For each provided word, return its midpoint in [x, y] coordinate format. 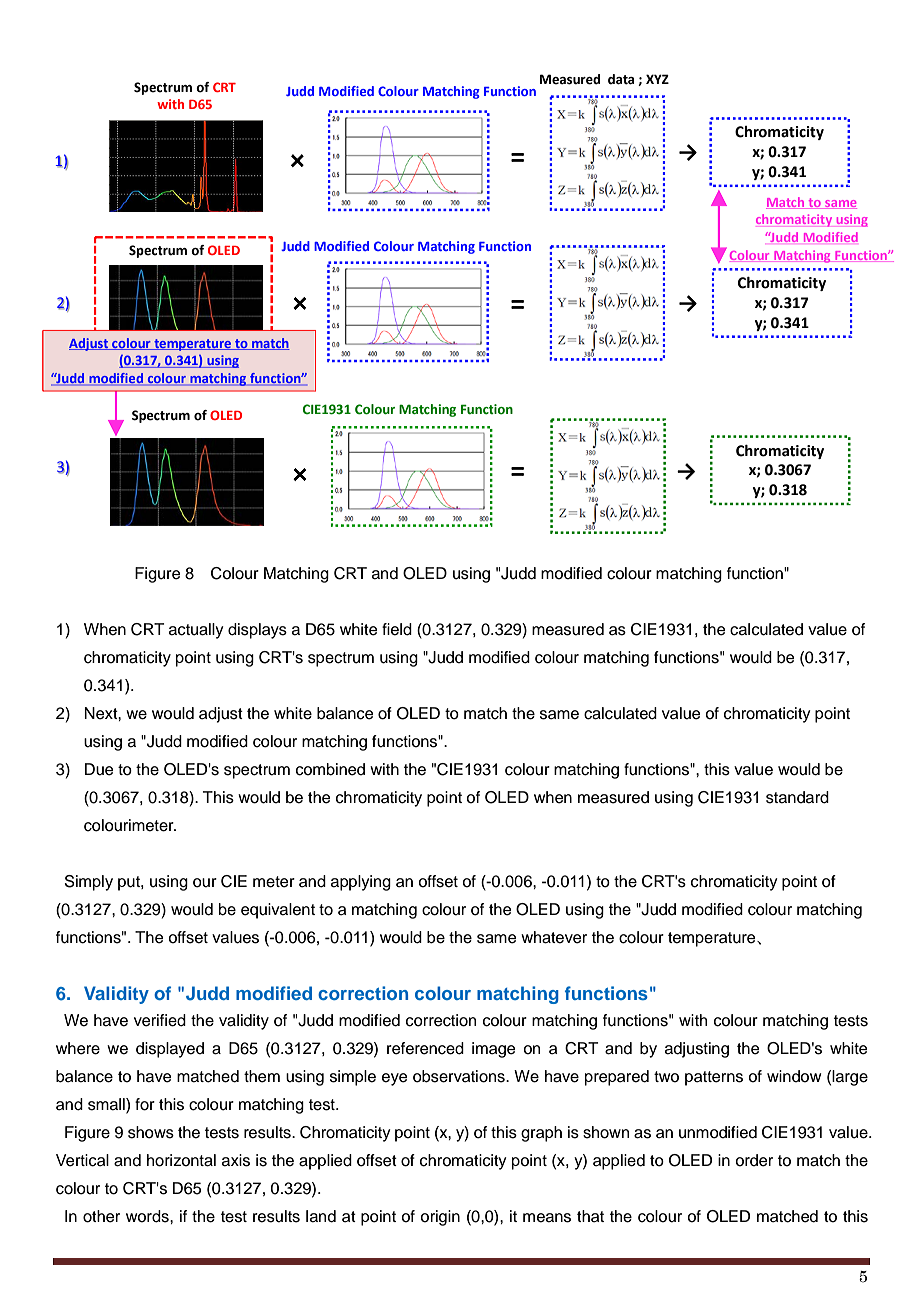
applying [361, 883]
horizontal [181, 1160]
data [621, 79]
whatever [554, 937]
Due [99, 769]
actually [196, 631]
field [397, 629]
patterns [714, 1078]
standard [797, 797]
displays [257, 631]
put [130, 883]
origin [440, 1218]
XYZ [657, 79]
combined [330, 769]
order [754, 1160]
